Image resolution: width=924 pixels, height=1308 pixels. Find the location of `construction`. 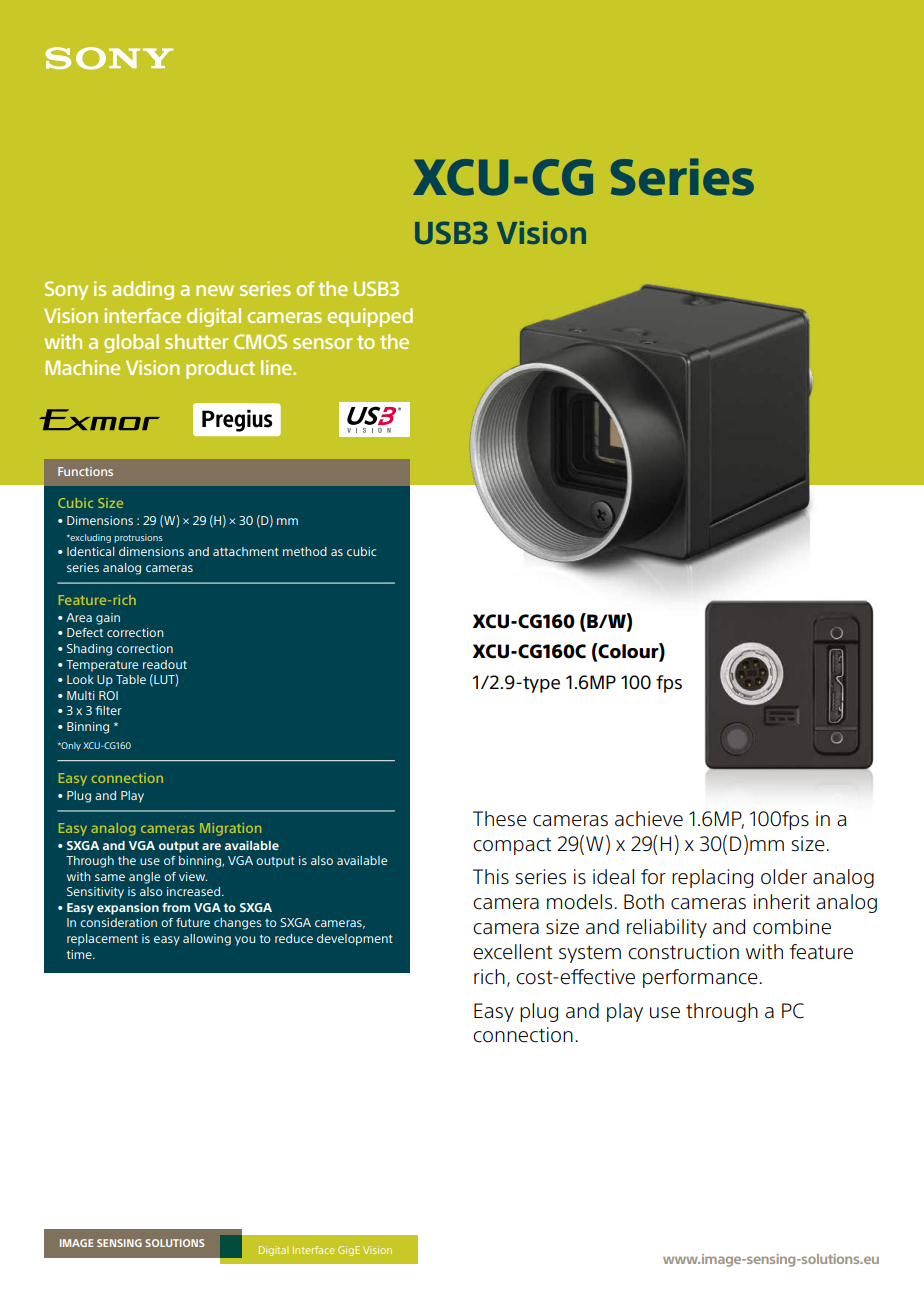

construction is located at coordinates (683, 952).
